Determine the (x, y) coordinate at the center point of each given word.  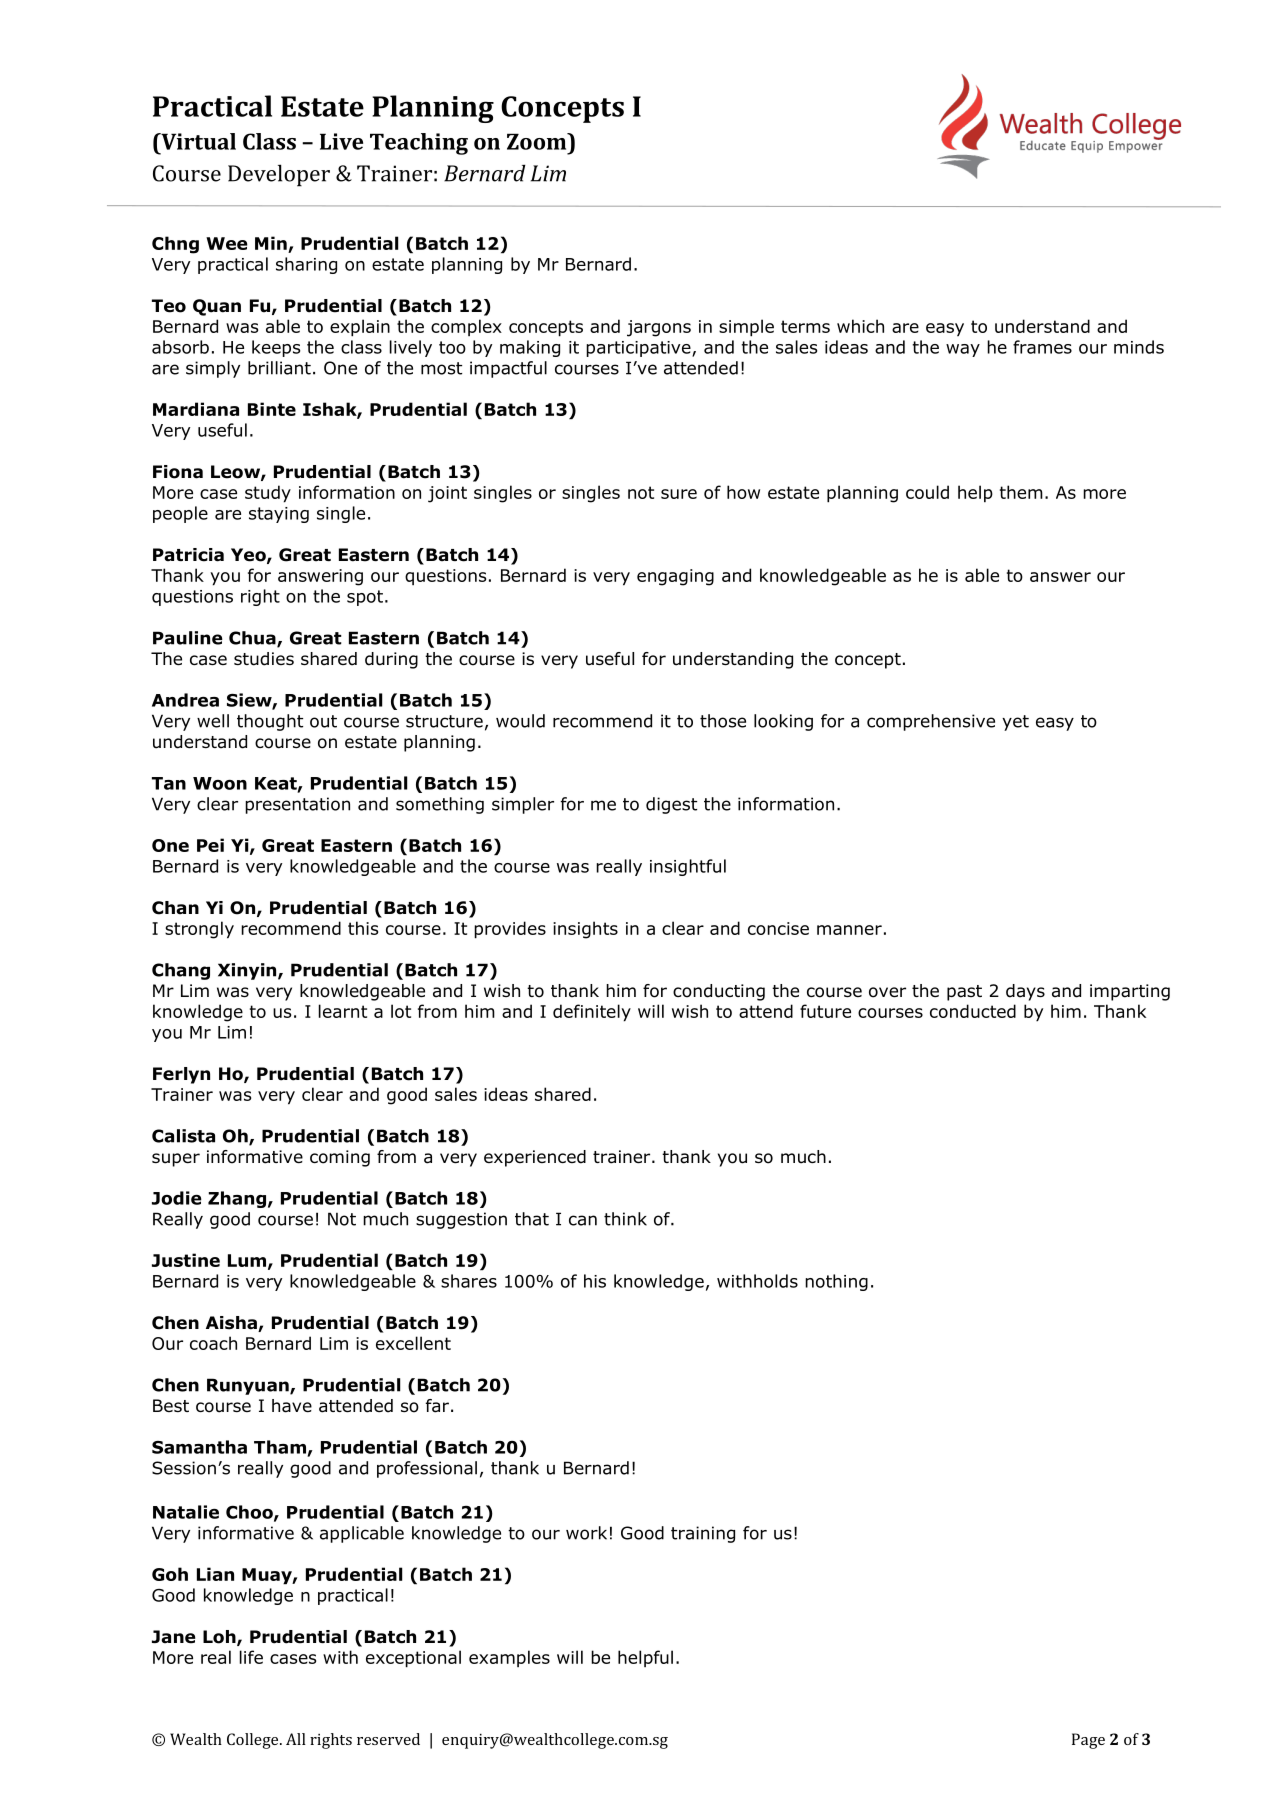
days (1025, 992)
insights (585, 930)
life (251, 1657)
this (363, 928)
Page (1088, 1741)
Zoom (538, 141)
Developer (279, 175)
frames (1042, 347)
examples (509, 1658)
